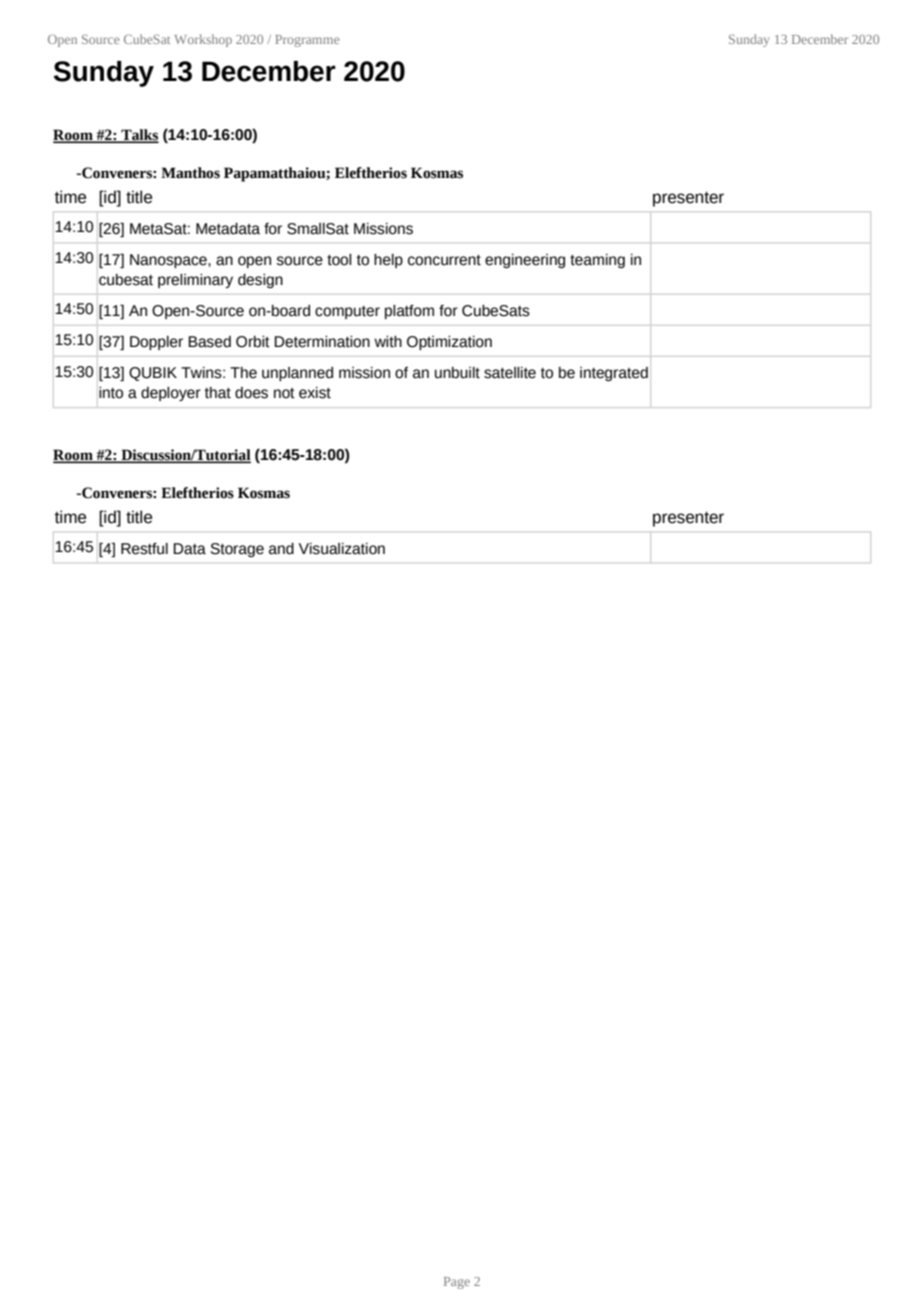 This screenshot has height=1308, width=924. What do you see at coordinates (525, 261) in the screenshot?
I see `engineering` at bounding box center [525, 261].
